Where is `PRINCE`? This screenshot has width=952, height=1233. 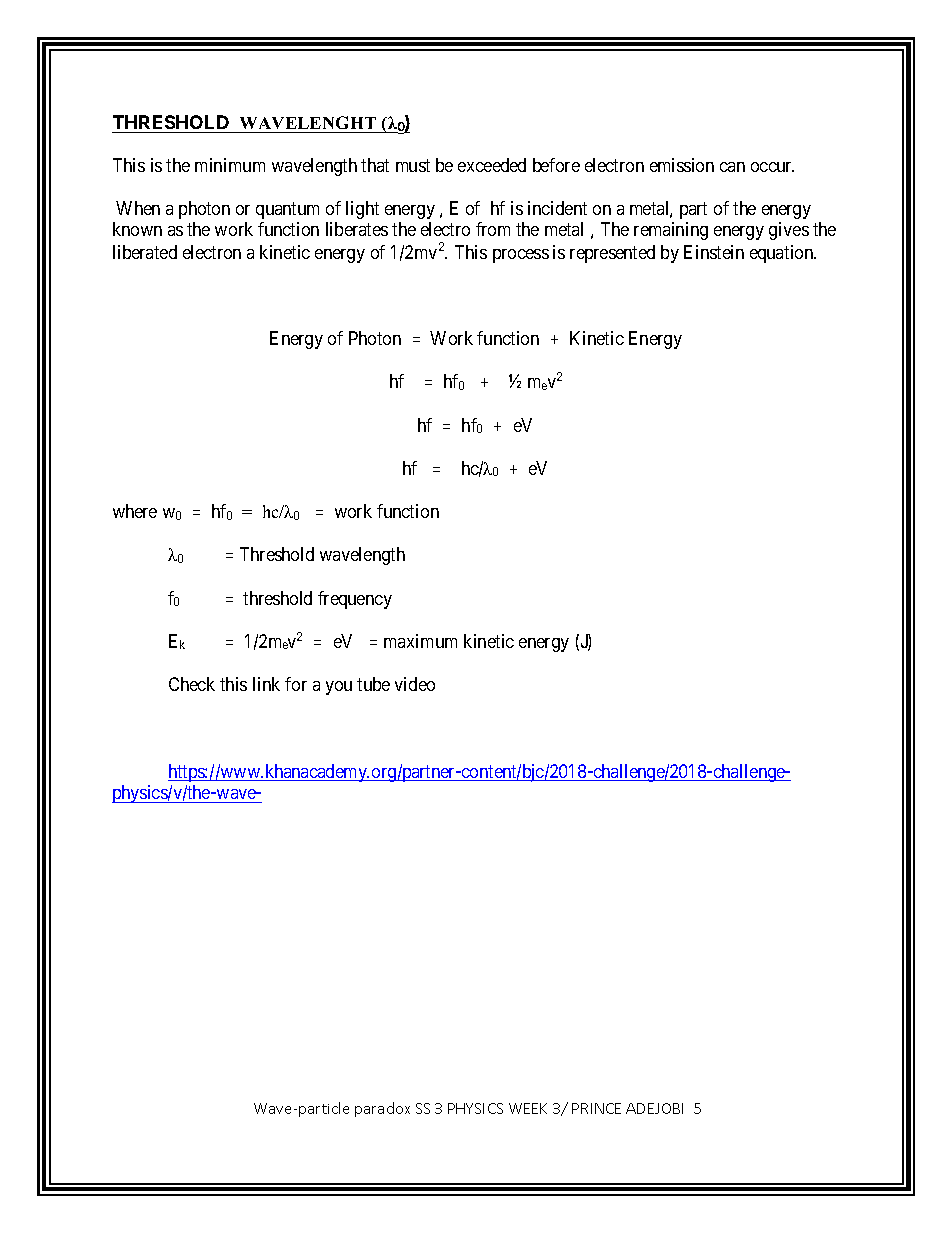
PRINCE is located at coordinates (596, 1108).
